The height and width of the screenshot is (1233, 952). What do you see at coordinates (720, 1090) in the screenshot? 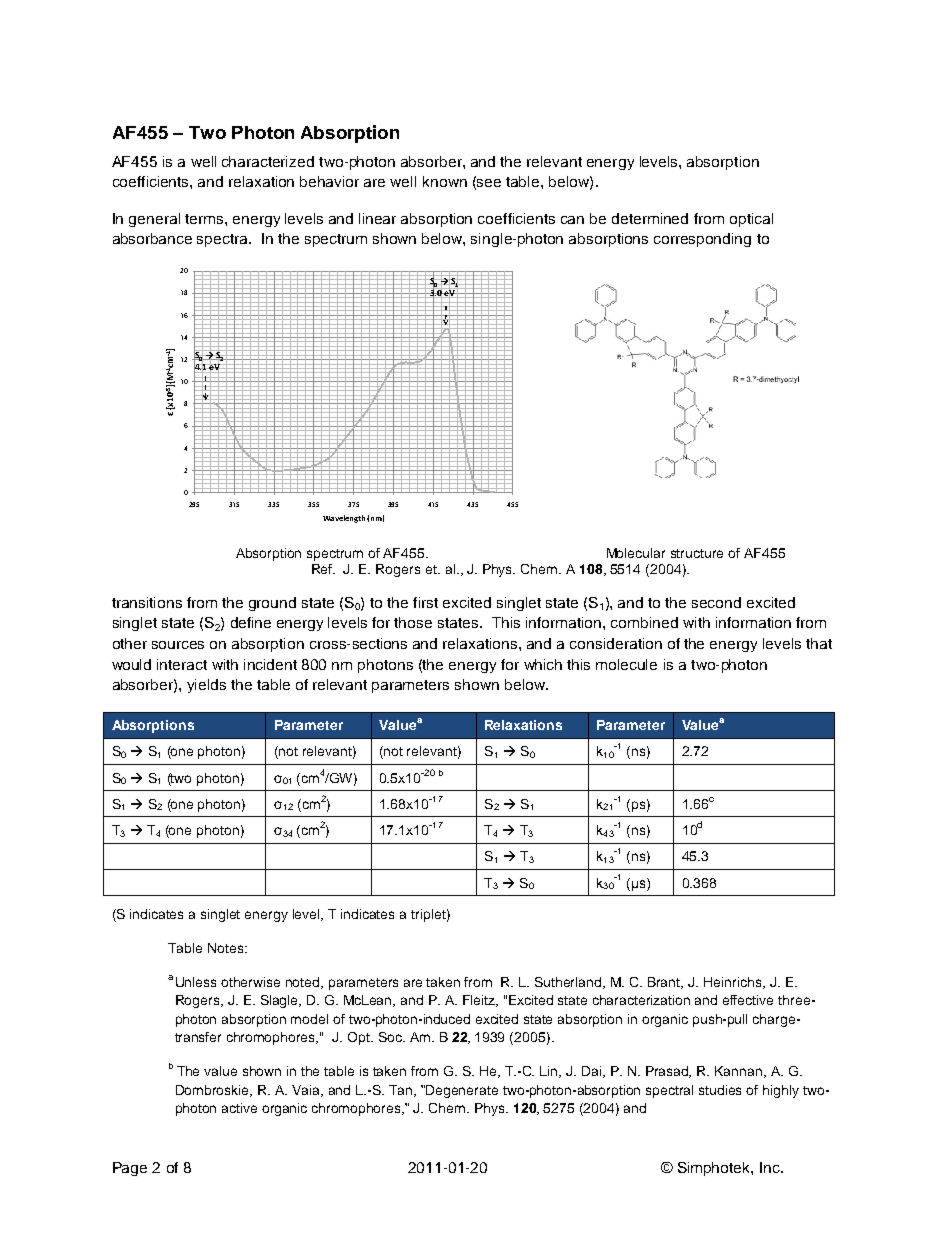
I see `studies` at bounding box center [720, 1090].
